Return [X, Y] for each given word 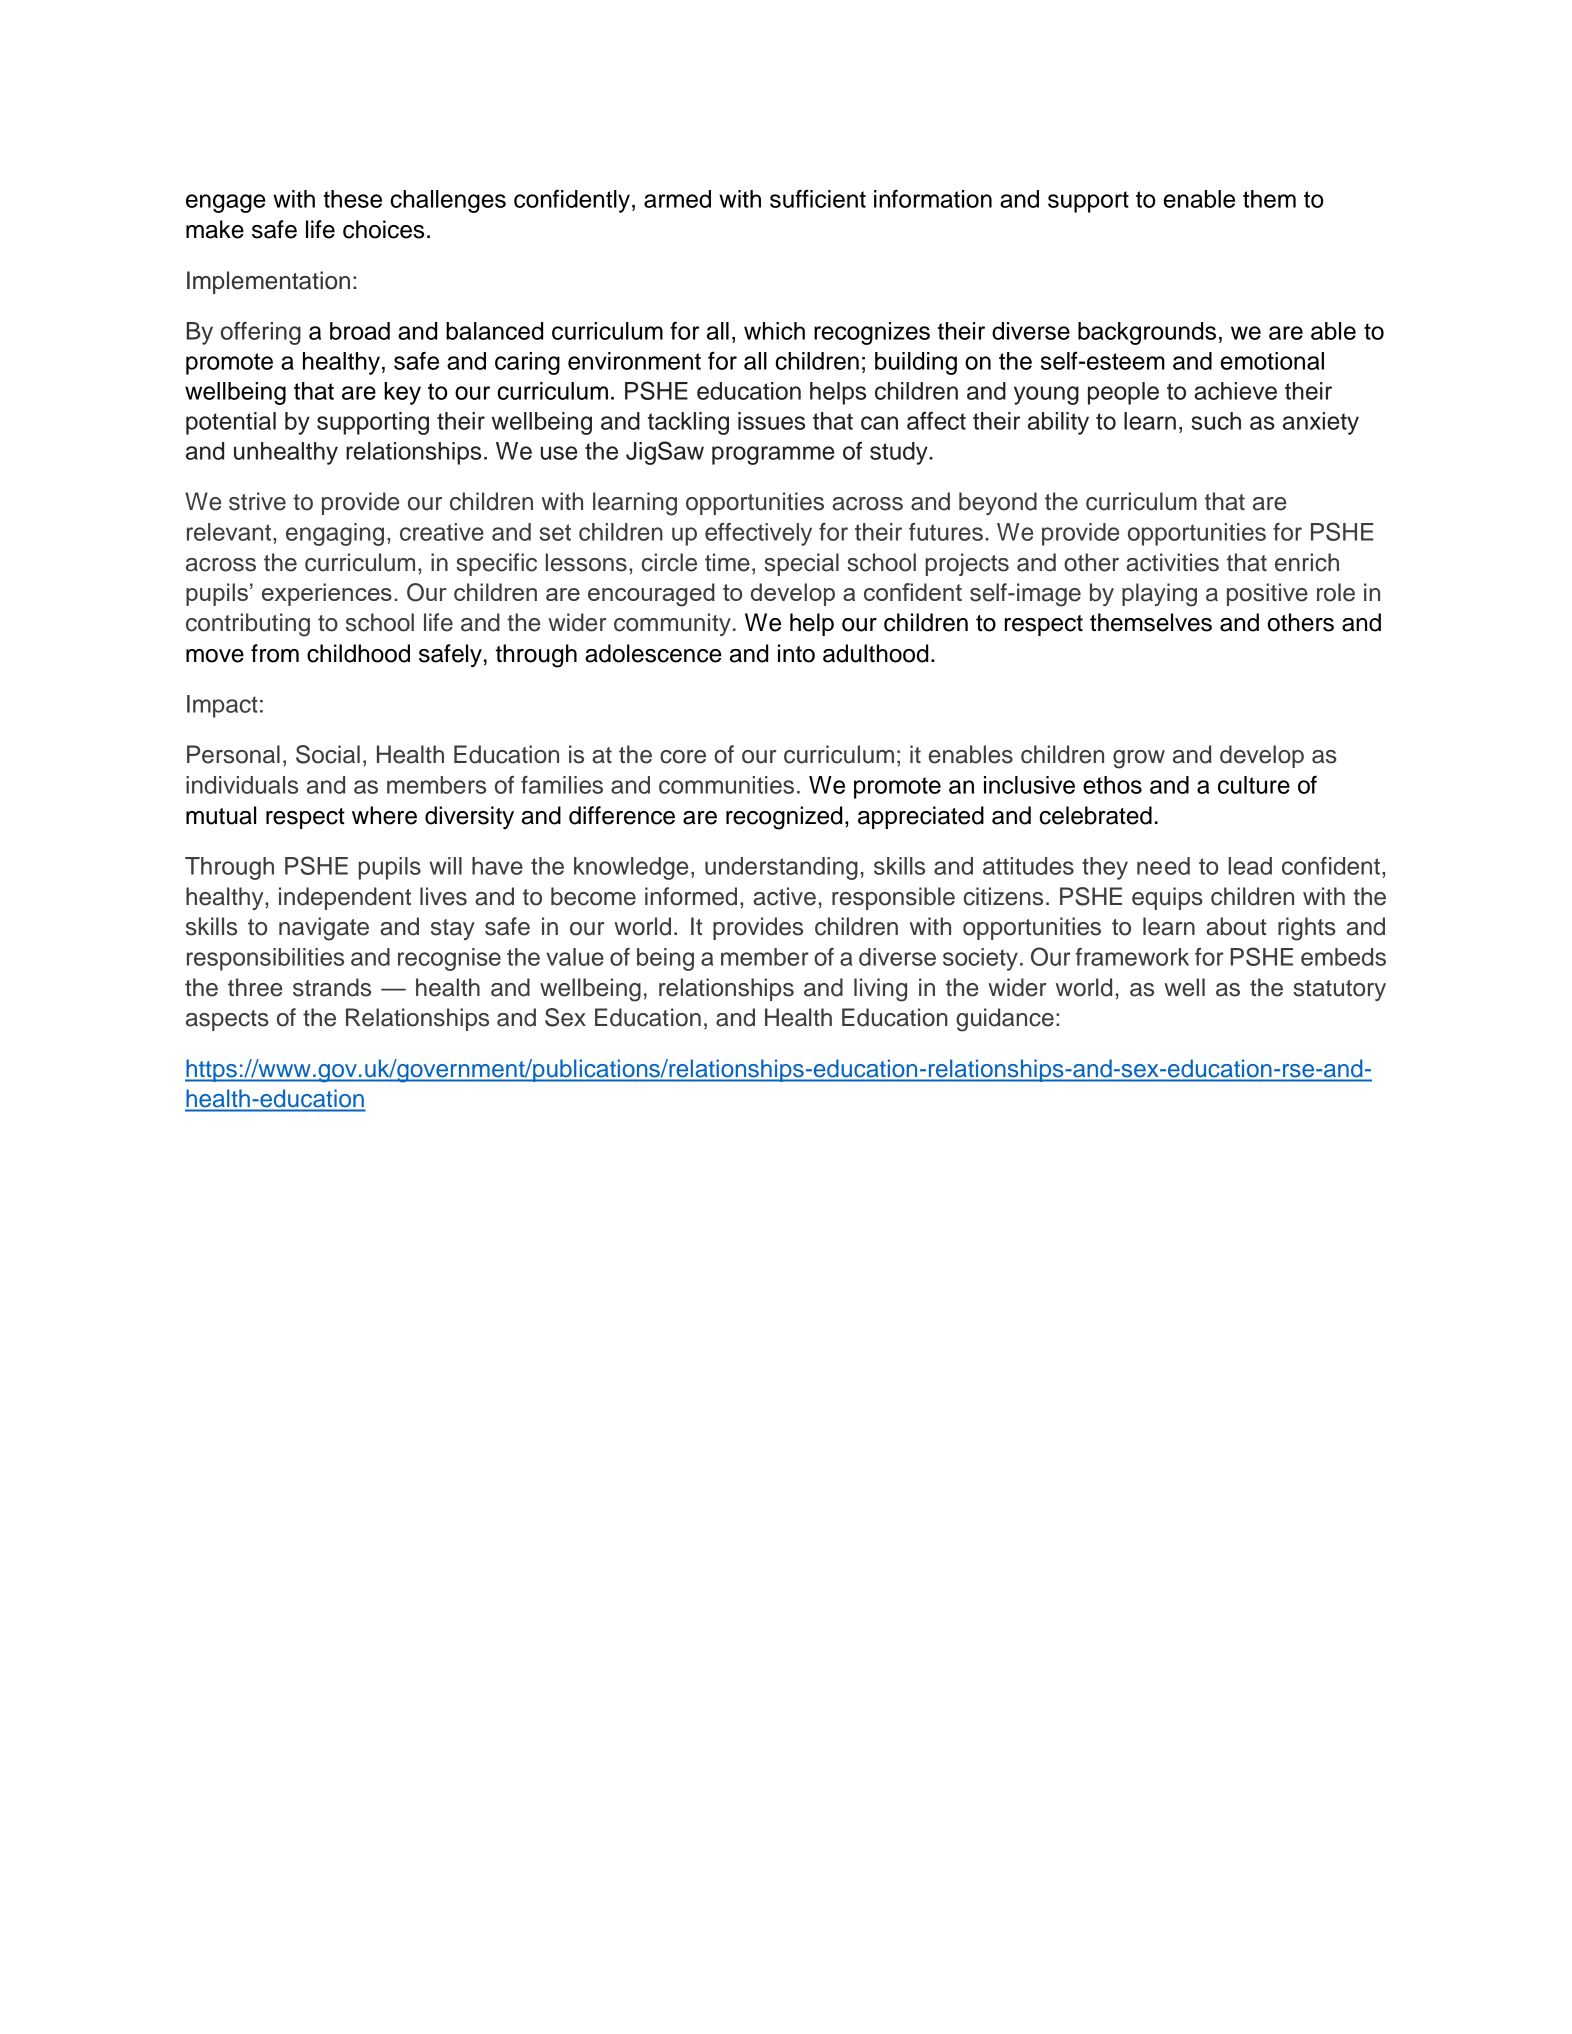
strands [332, 987]
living [880, 990]
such [1216, 421]
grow [1139, 759]
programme [773, 455]
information [933, 198]
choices [383, 229]
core [683, 757]
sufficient [818, 198]
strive [257, 501]
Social [328, 754]
